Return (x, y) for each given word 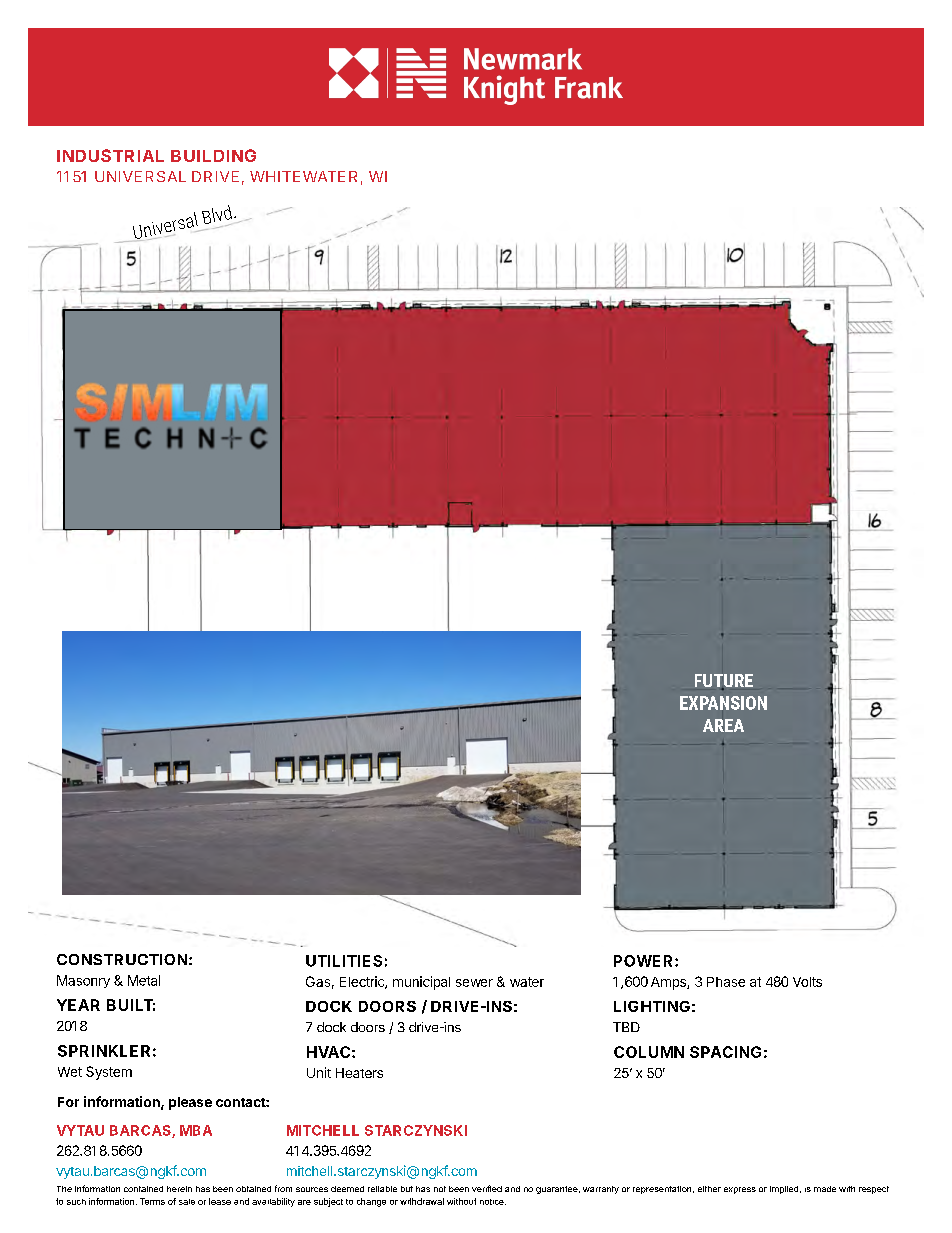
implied (785, 1190)
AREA (723, 725)
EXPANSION (723, 703)
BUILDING (213, 155)
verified (487, 1188)
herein (179, 1189)
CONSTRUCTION (122, 959)
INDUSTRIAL (110, 155)
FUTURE (724, 682)
